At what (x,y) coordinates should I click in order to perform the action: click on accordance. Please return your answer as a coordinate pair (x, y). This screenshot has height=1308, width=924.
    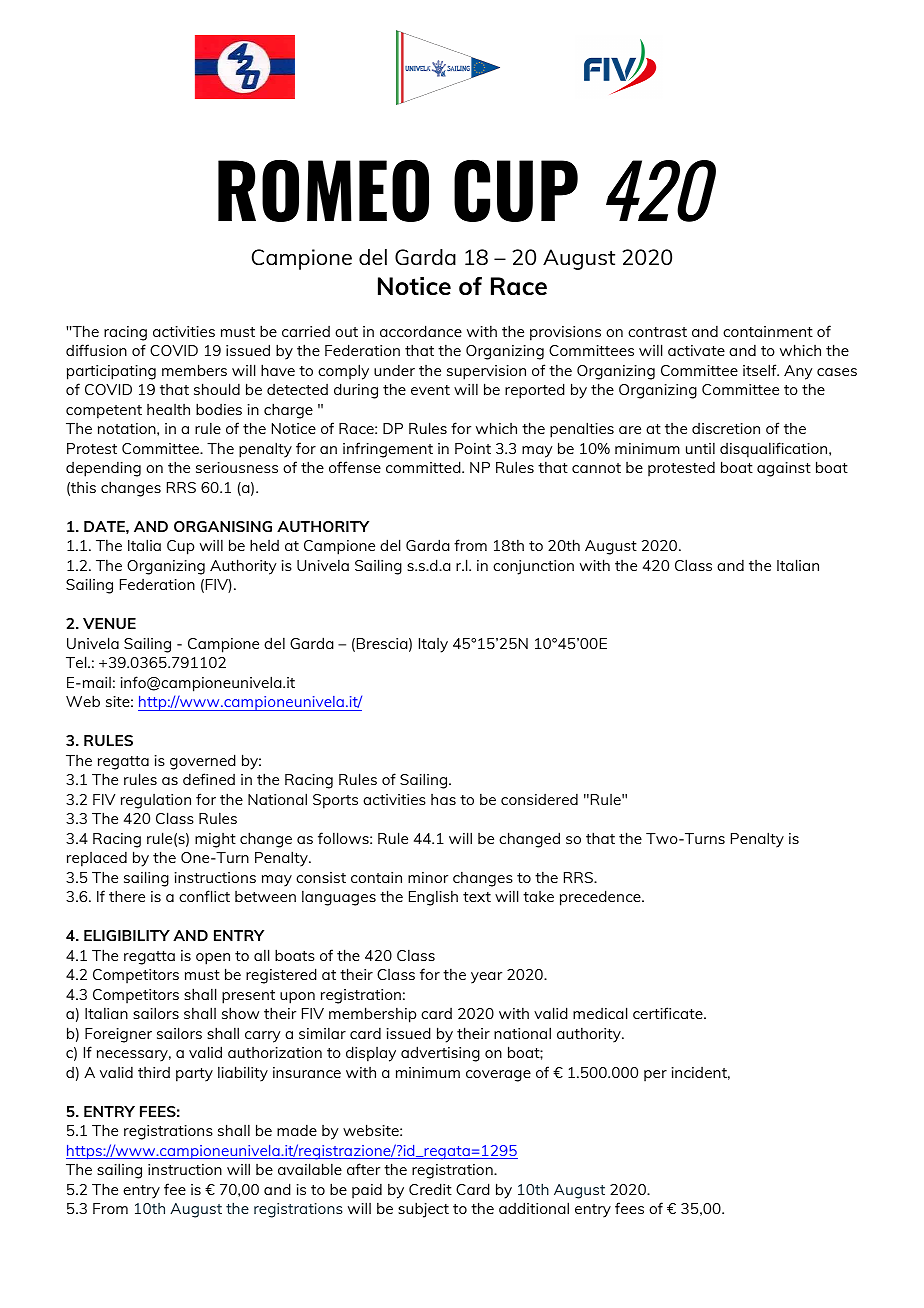
    Looking at the image, I should click on (421, 331).
